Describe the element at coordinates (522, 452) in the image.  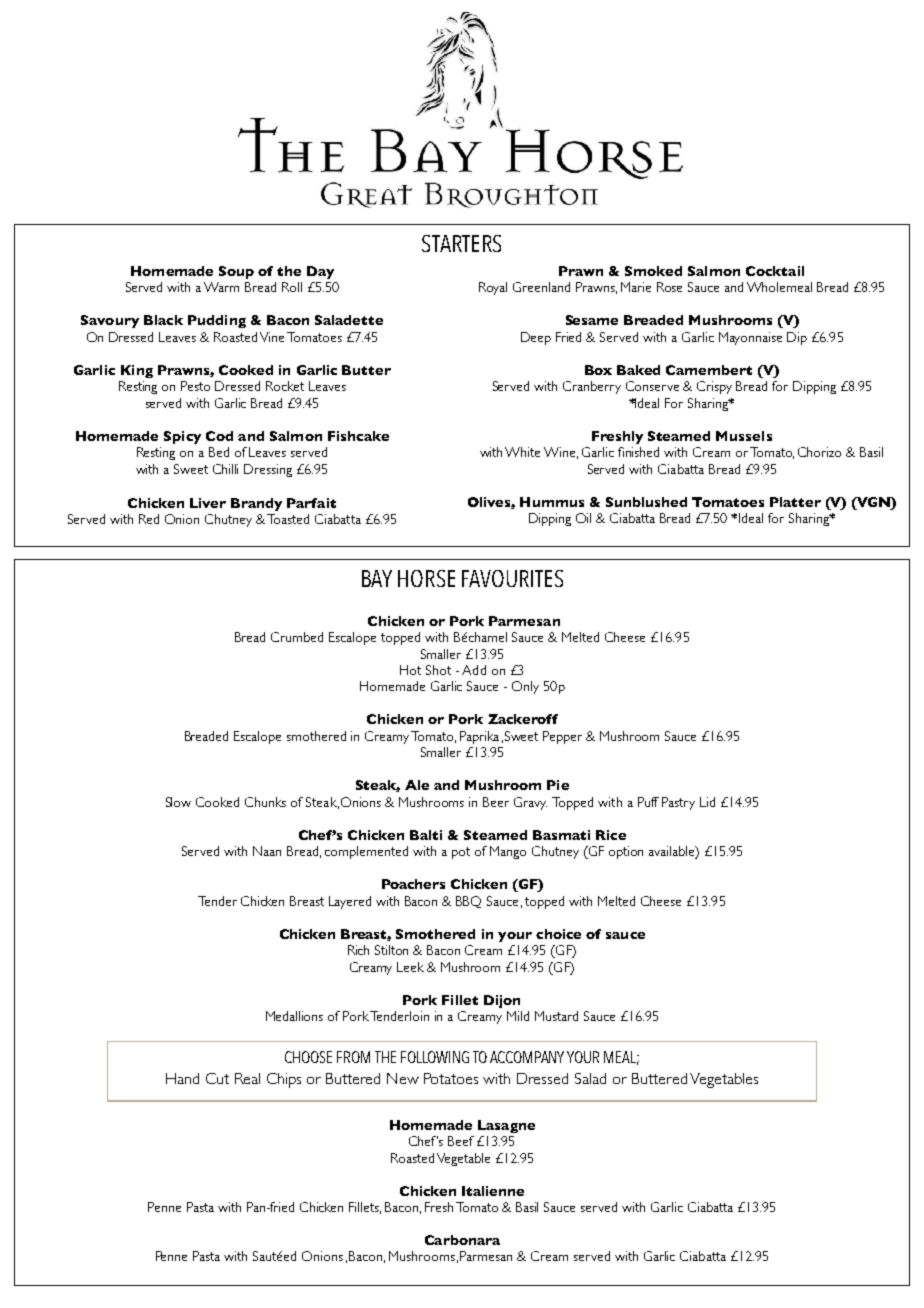
I see `White` at that location.
